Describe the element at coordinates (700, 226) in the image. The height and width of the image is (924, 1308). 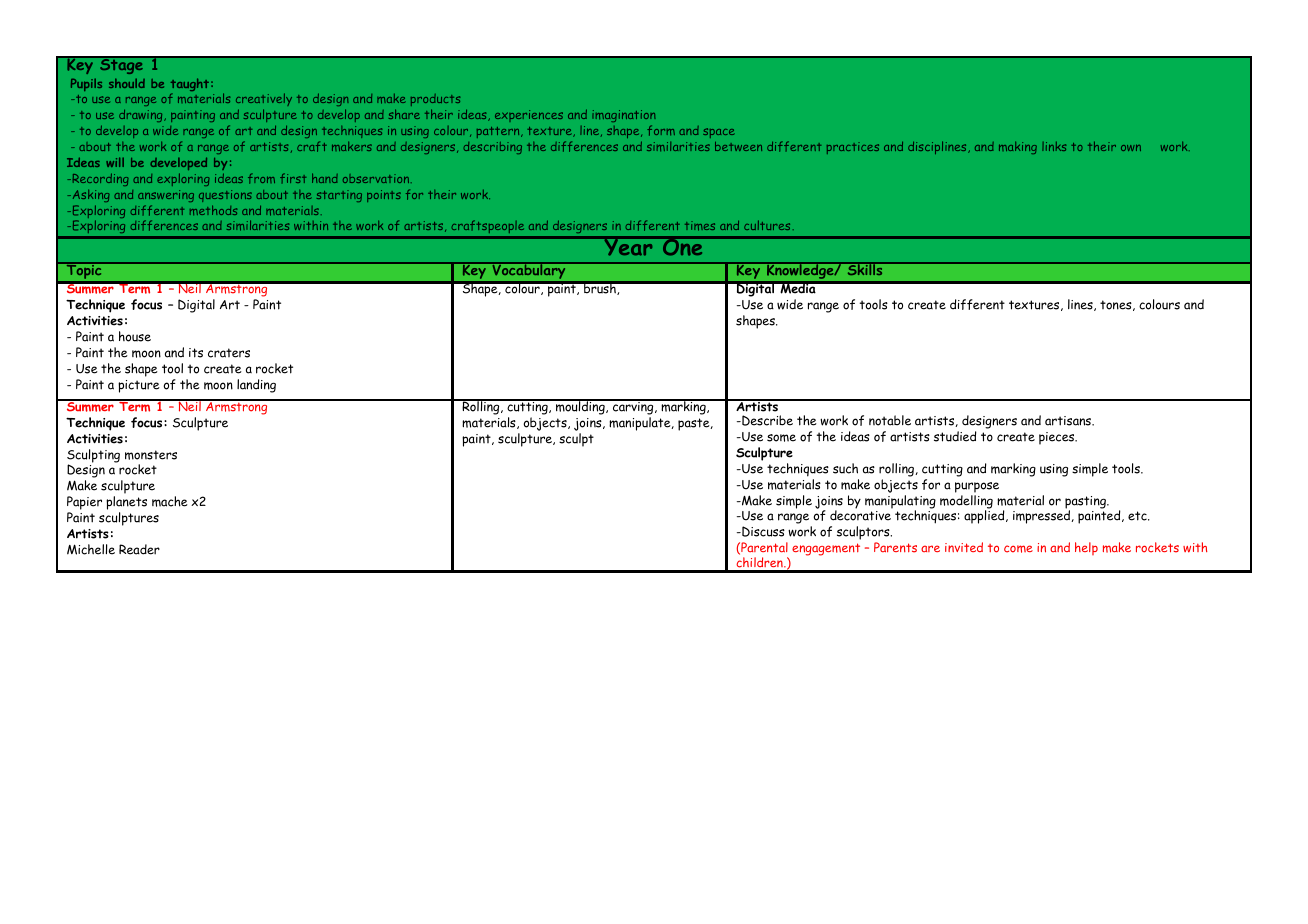
I see `times` at that location.
